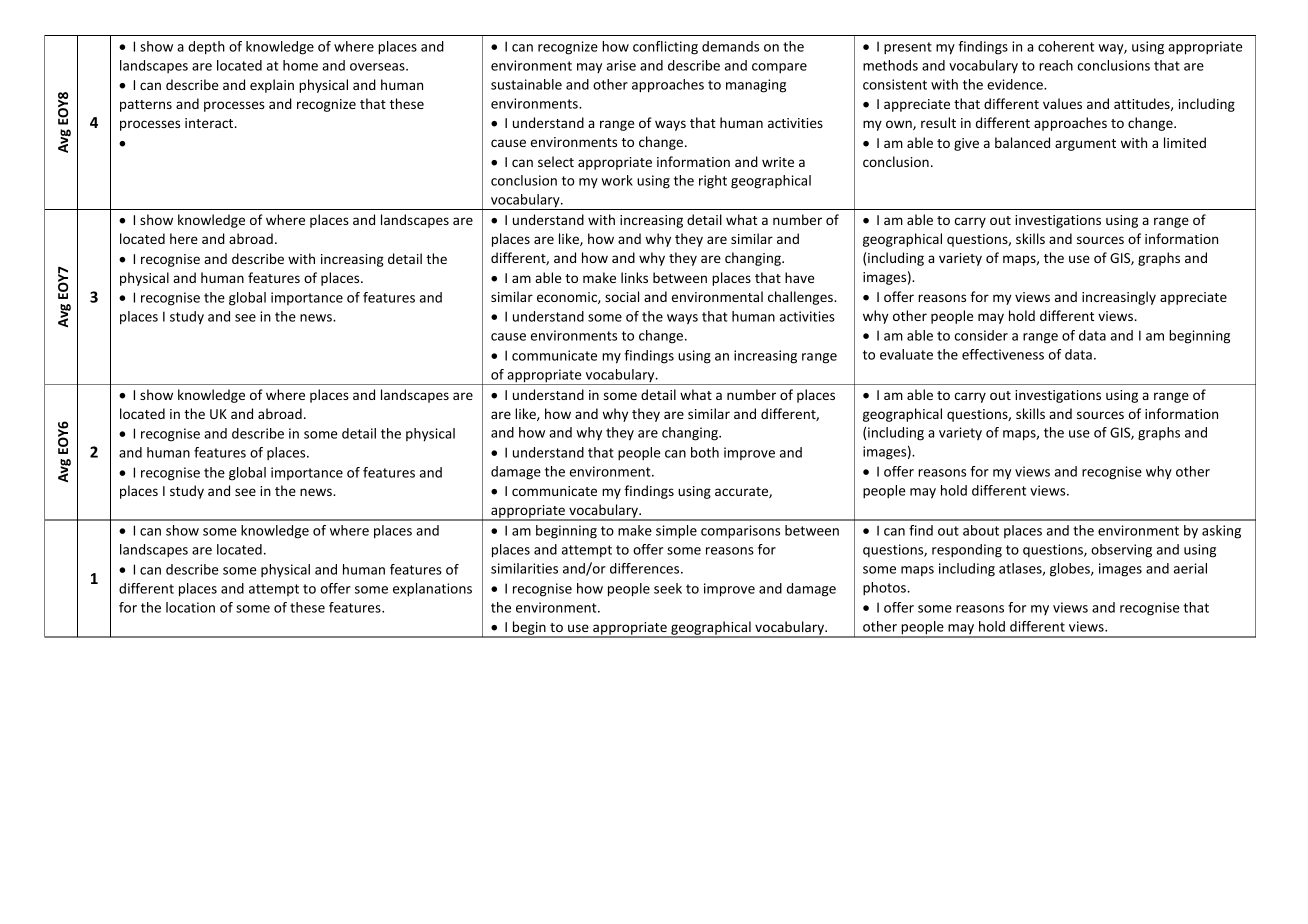  I want to click on simple, so click(676, 532).
